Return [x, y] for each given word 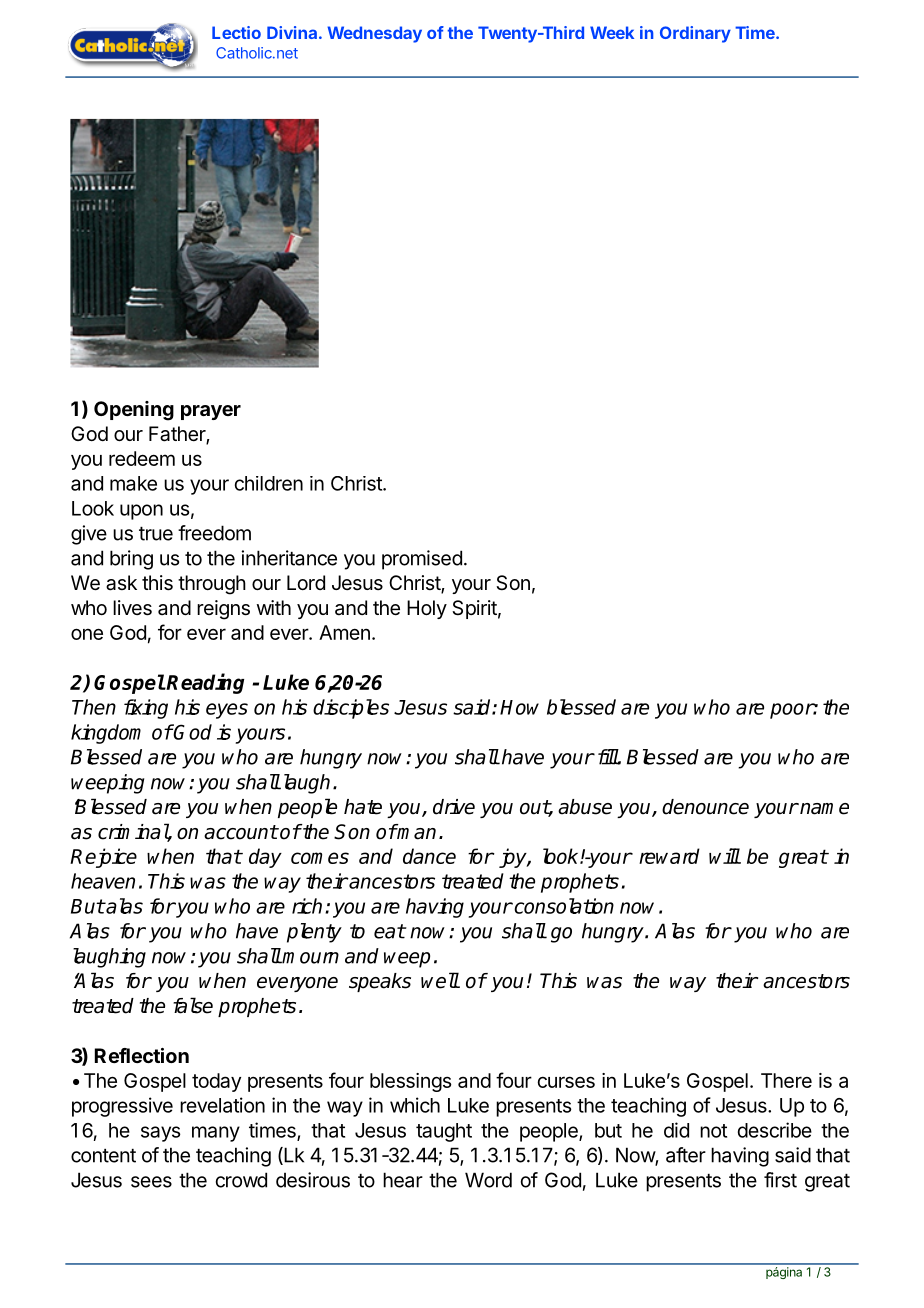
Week [612, 32]
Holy [427, 609]
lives [132, 608]
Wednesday [374, 34]
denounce [705, 807]
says [161, 1134]
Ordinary [695, 34]
